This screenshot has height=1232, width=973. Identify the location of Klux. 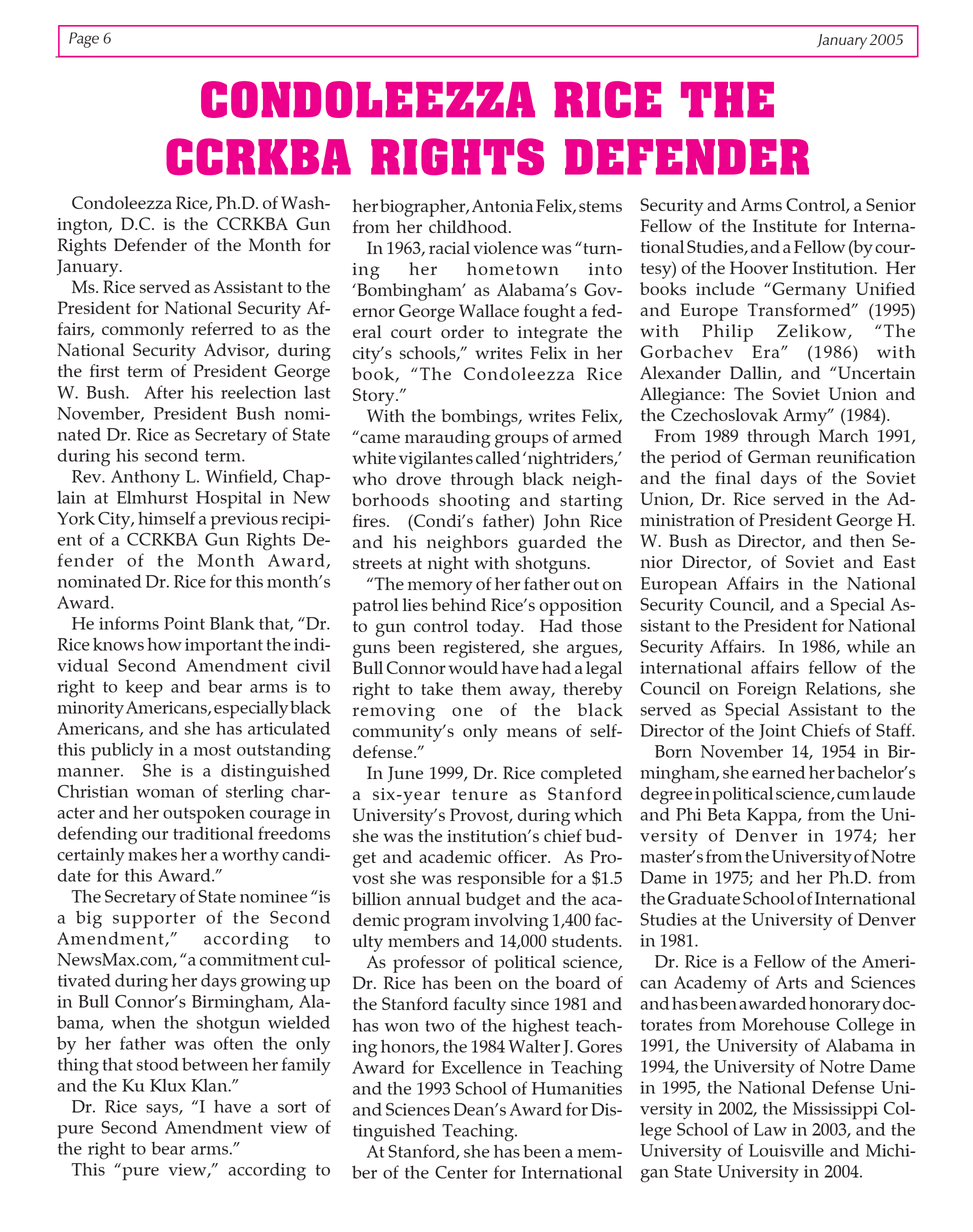
(168, 1085).
